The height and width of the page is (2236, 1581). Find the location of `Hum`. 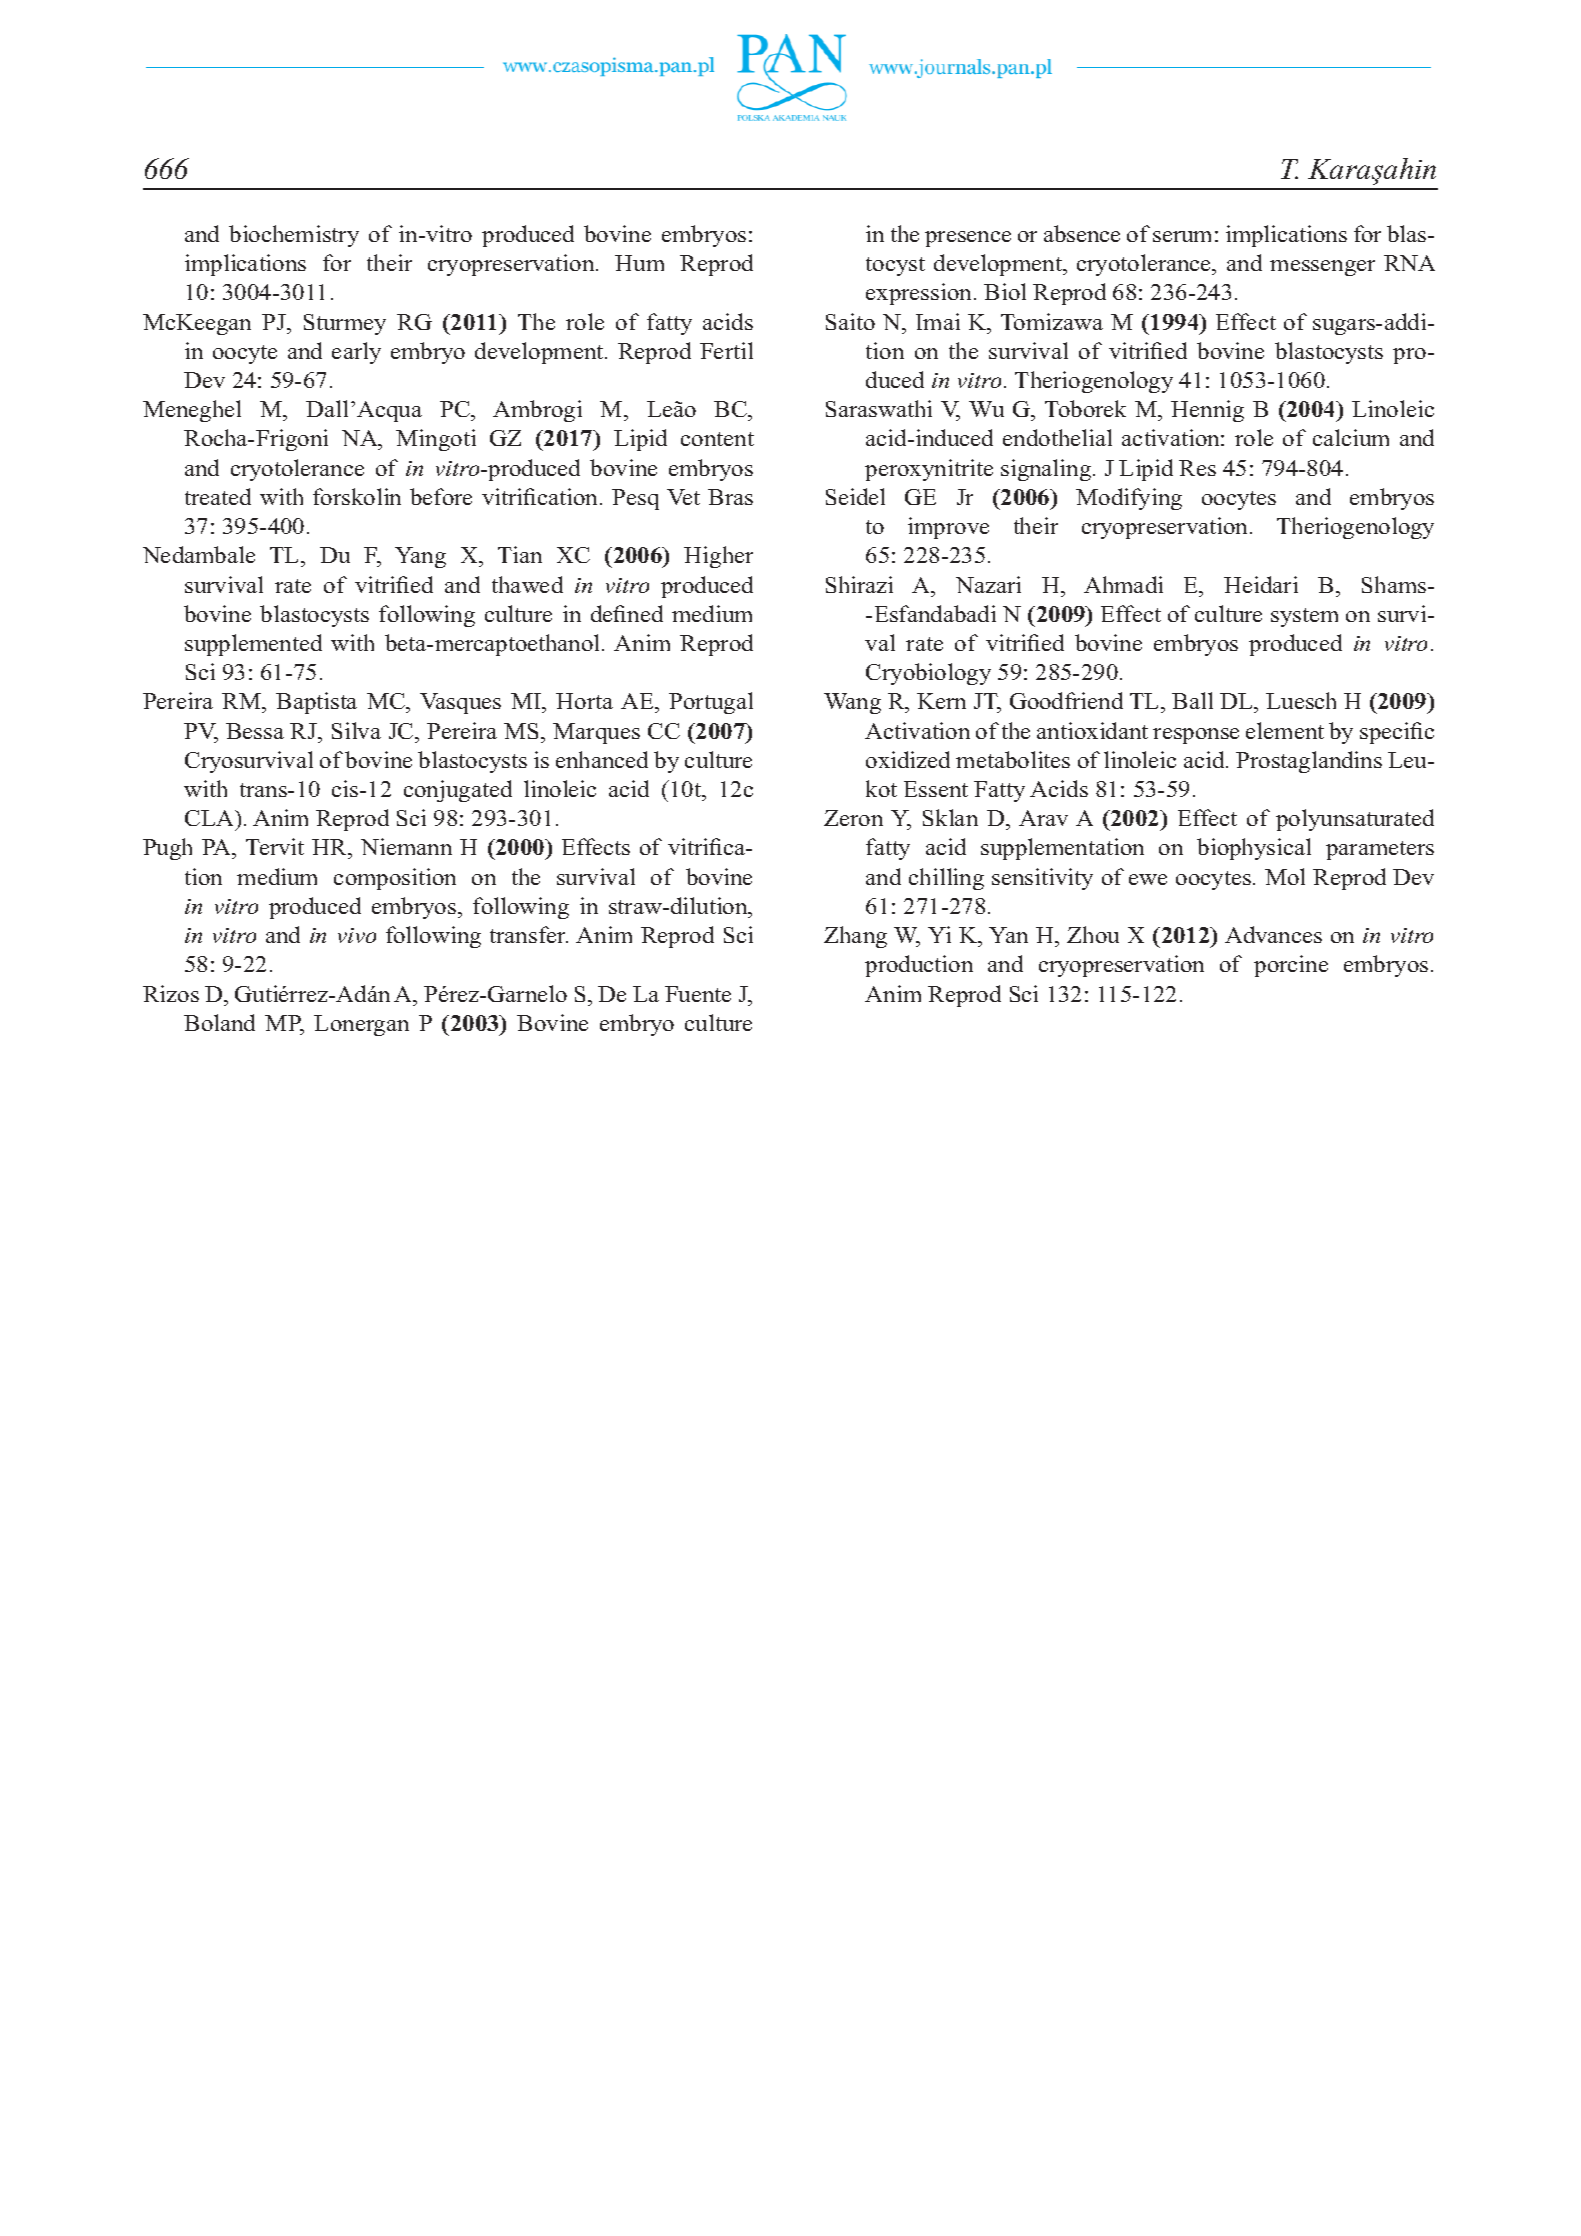

Hum is located at coordinates (639, 263).
